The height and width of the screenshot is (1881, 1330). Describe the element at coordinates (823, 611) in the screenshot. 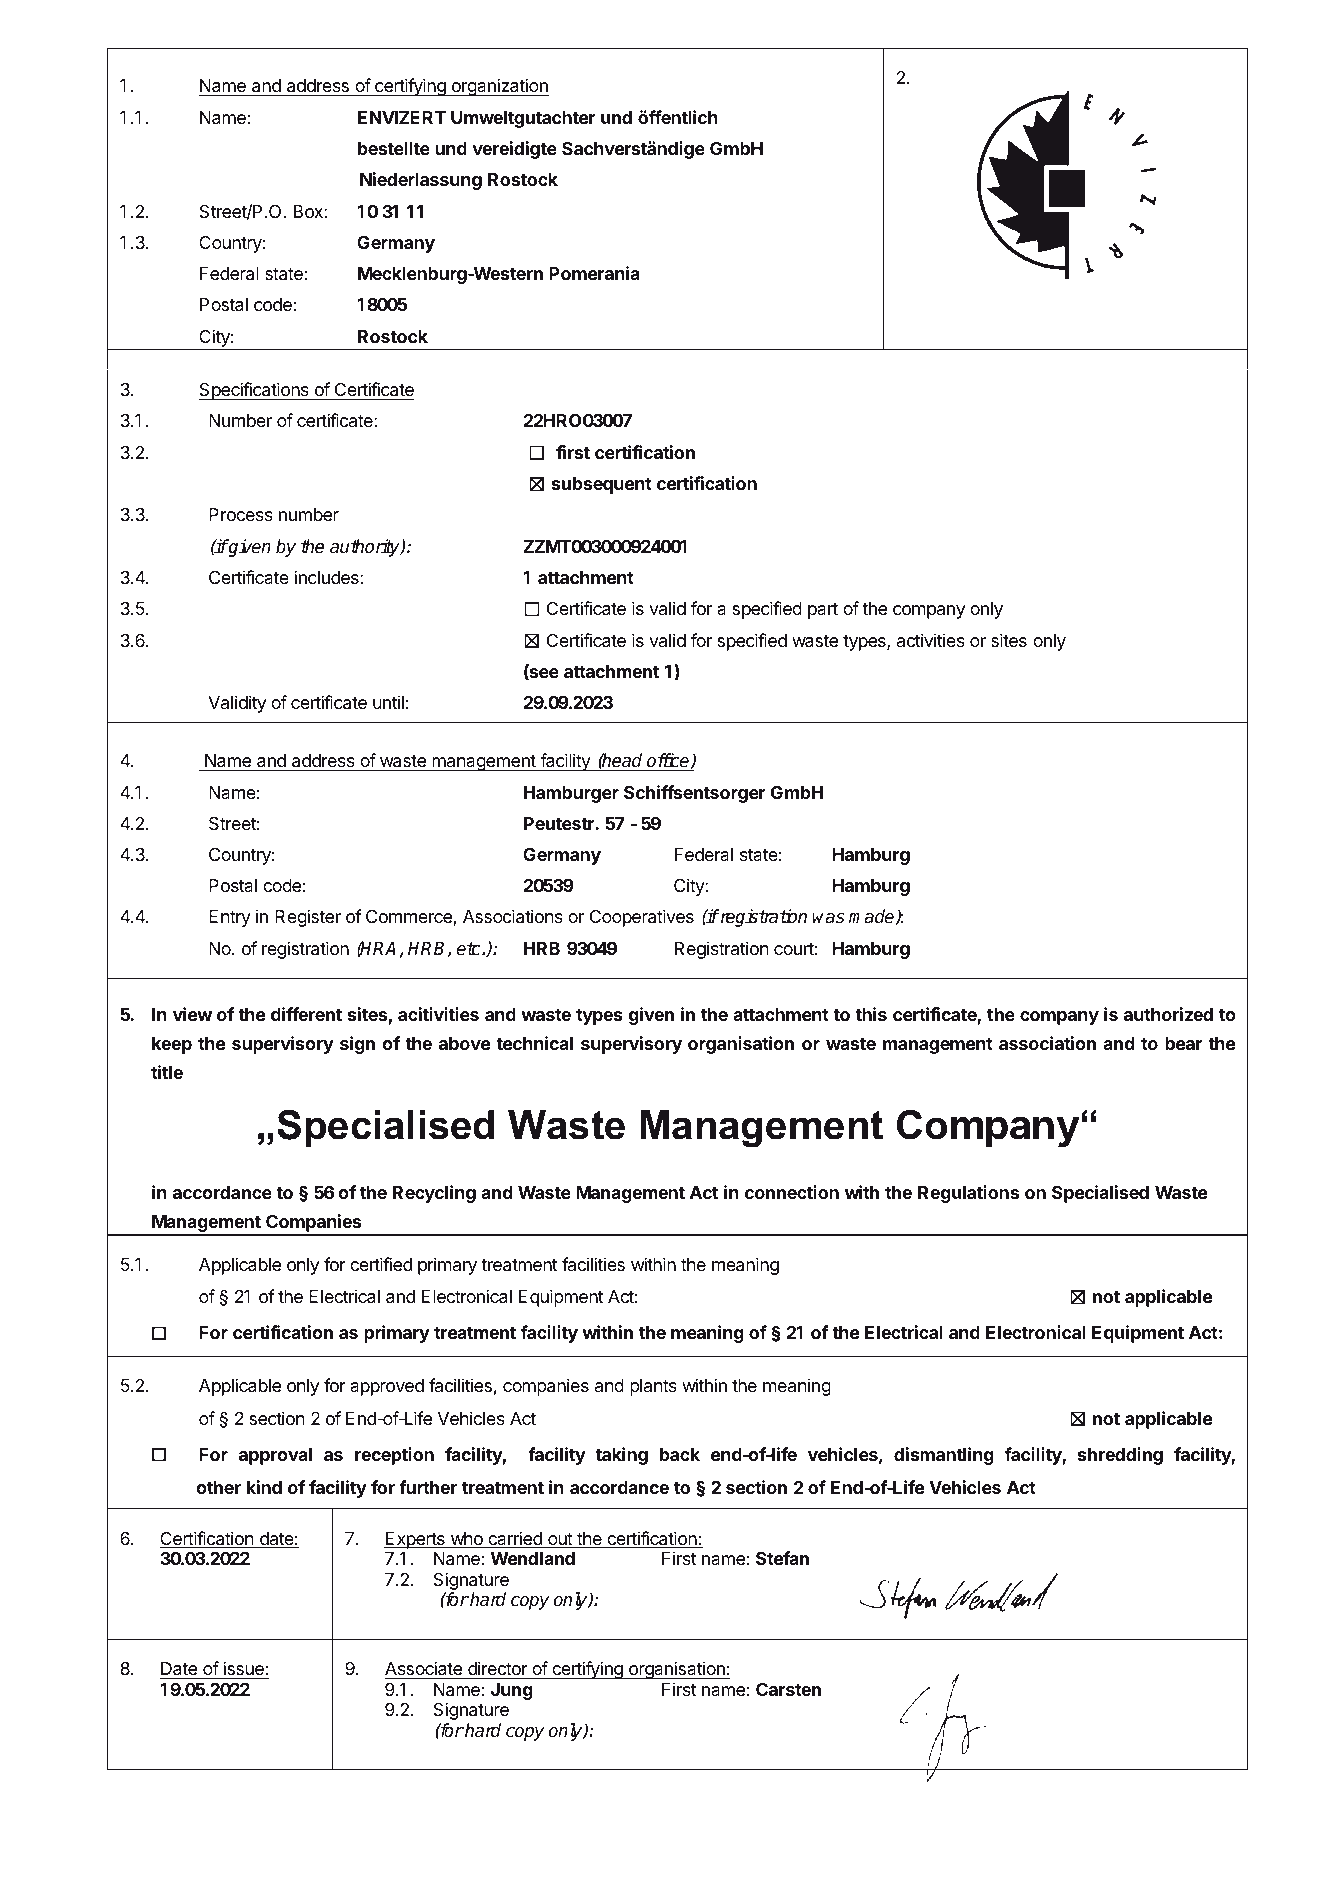

I see `part` at that location.
